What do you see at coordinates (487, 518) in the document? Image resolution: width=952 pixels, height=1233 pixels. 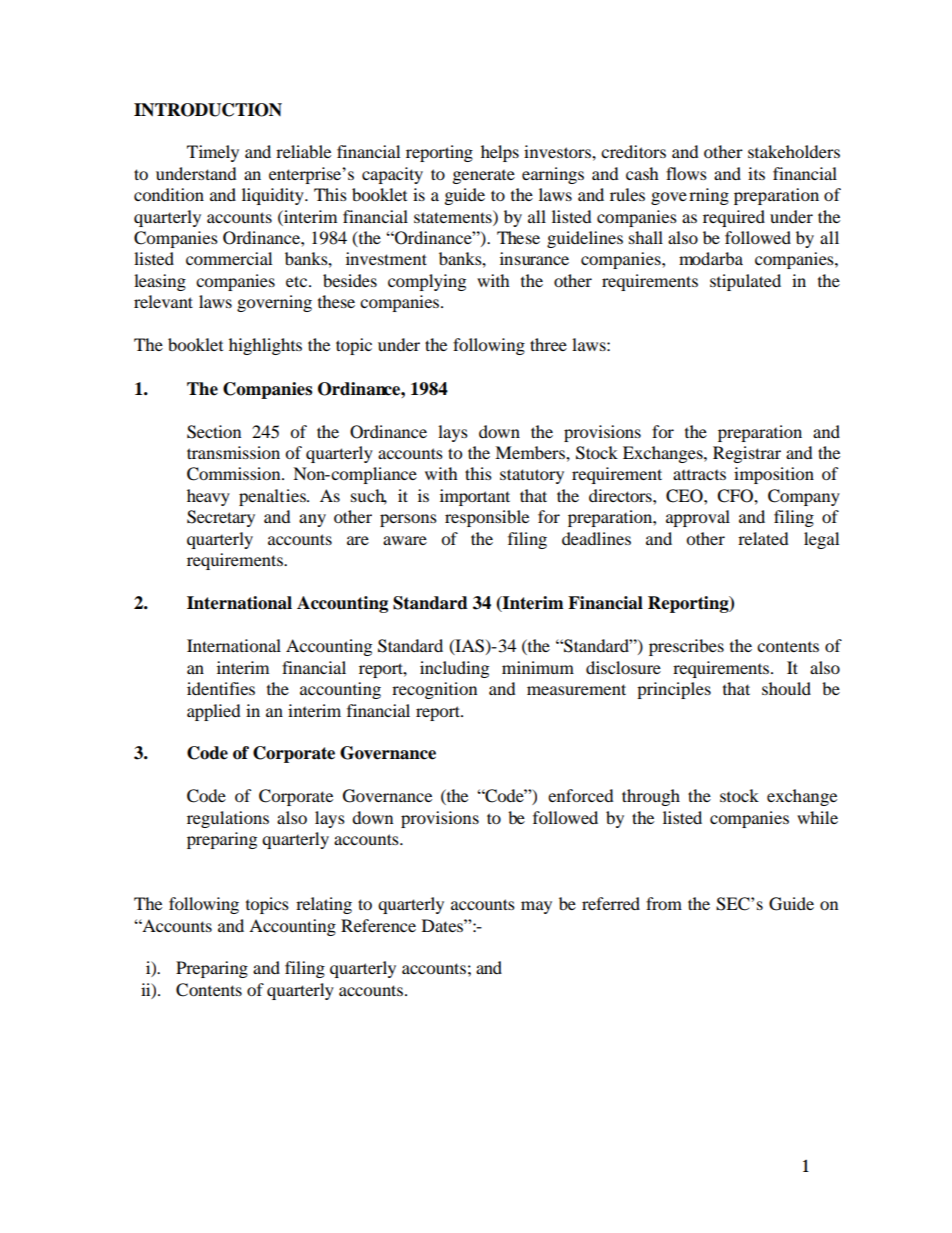 I see `responsible` at bounding box center [487, 518].
